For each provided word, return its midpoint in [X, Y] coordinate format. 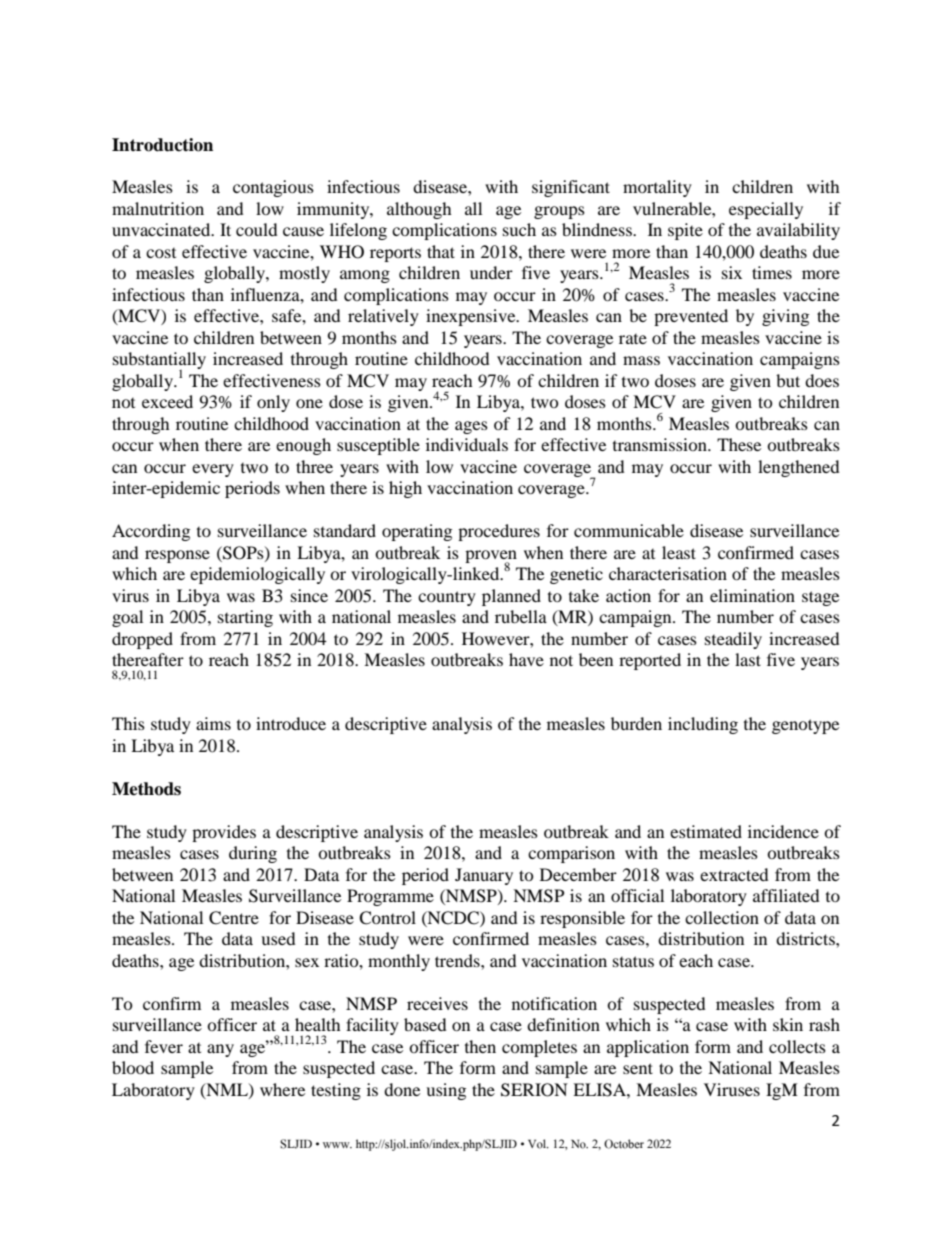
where [282, 1089]
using [446, 1091]
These [739, 444]
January [484, 876]
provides [224, 833]
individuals [467, 444]
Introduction [162, 145]
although [419, 210]
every [213, 470]
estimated [706, 831]
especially [766, 210]
